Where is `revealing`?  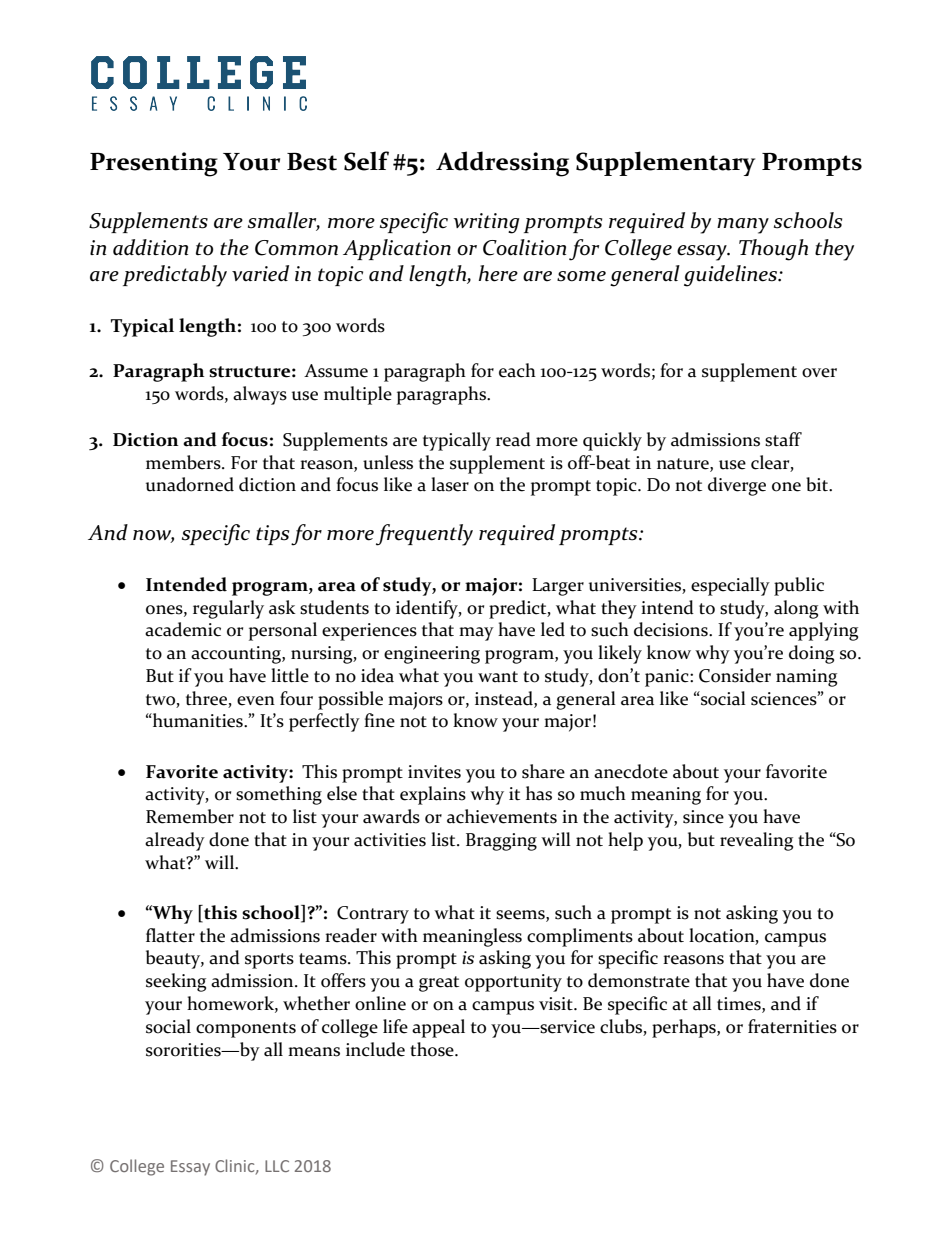 revealing is located at coordinates (756, 841).
